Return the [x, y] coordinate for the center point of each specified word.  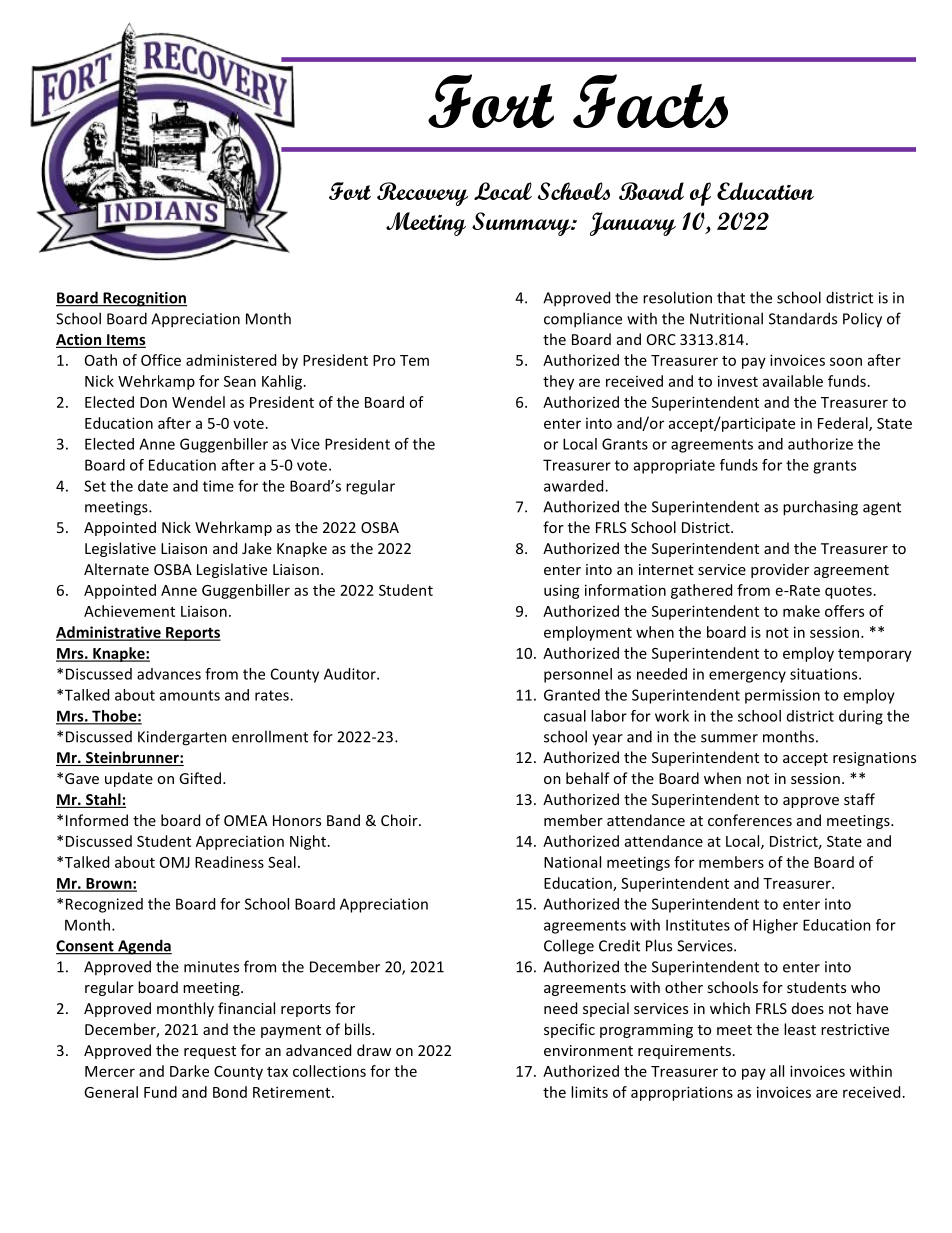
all [777, 1071]
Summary [522, 224]
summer [729, 738]
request [210, 1052]
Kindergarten [182, 738]
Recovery [422, 194]
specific [569, 1030]
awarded [575, 486]
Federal [844, 424]
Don [153, 402]
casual [565, 716]
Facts [650, 101]
